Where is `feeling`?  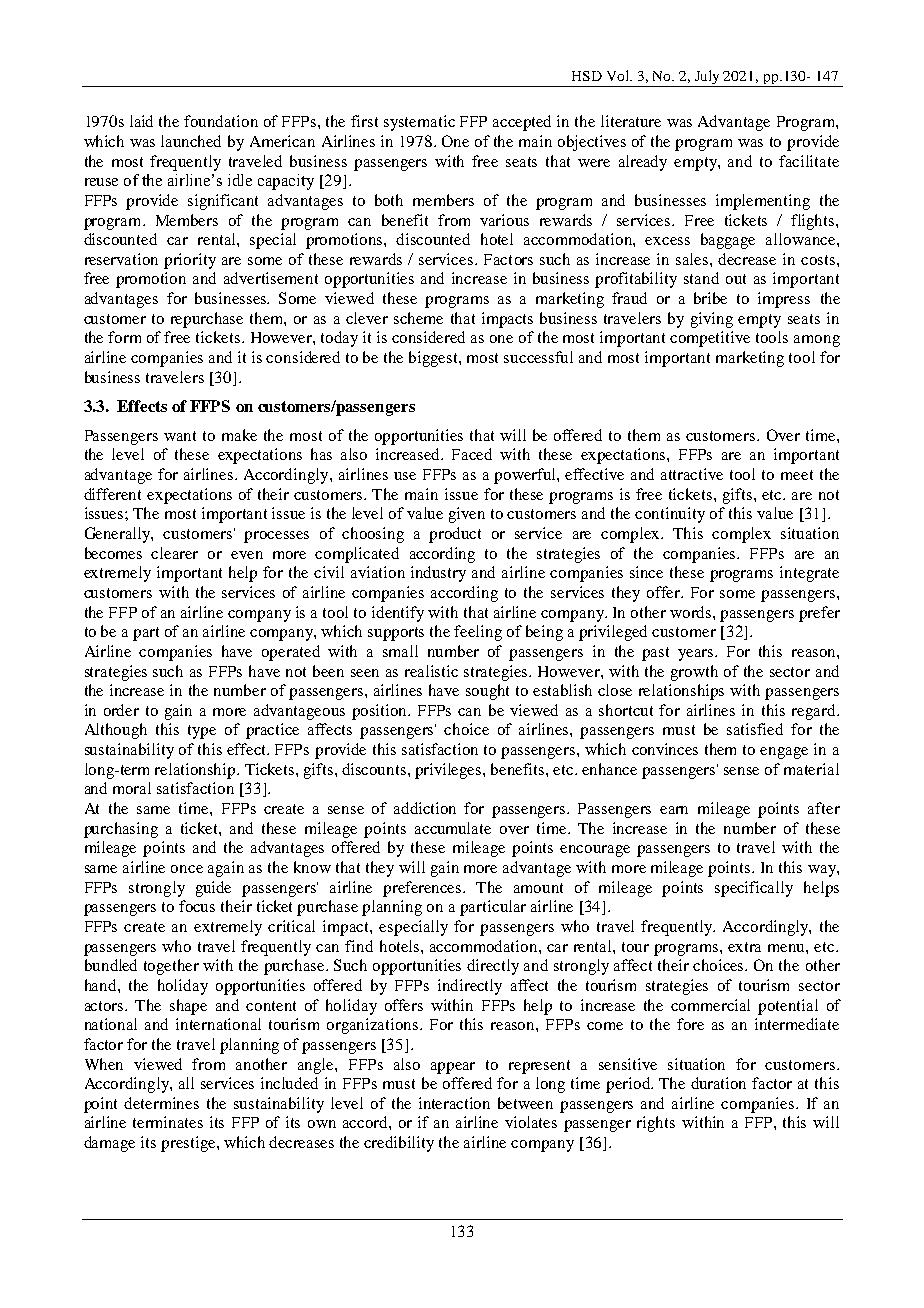
feeling is located at coordinates (478, 633).
